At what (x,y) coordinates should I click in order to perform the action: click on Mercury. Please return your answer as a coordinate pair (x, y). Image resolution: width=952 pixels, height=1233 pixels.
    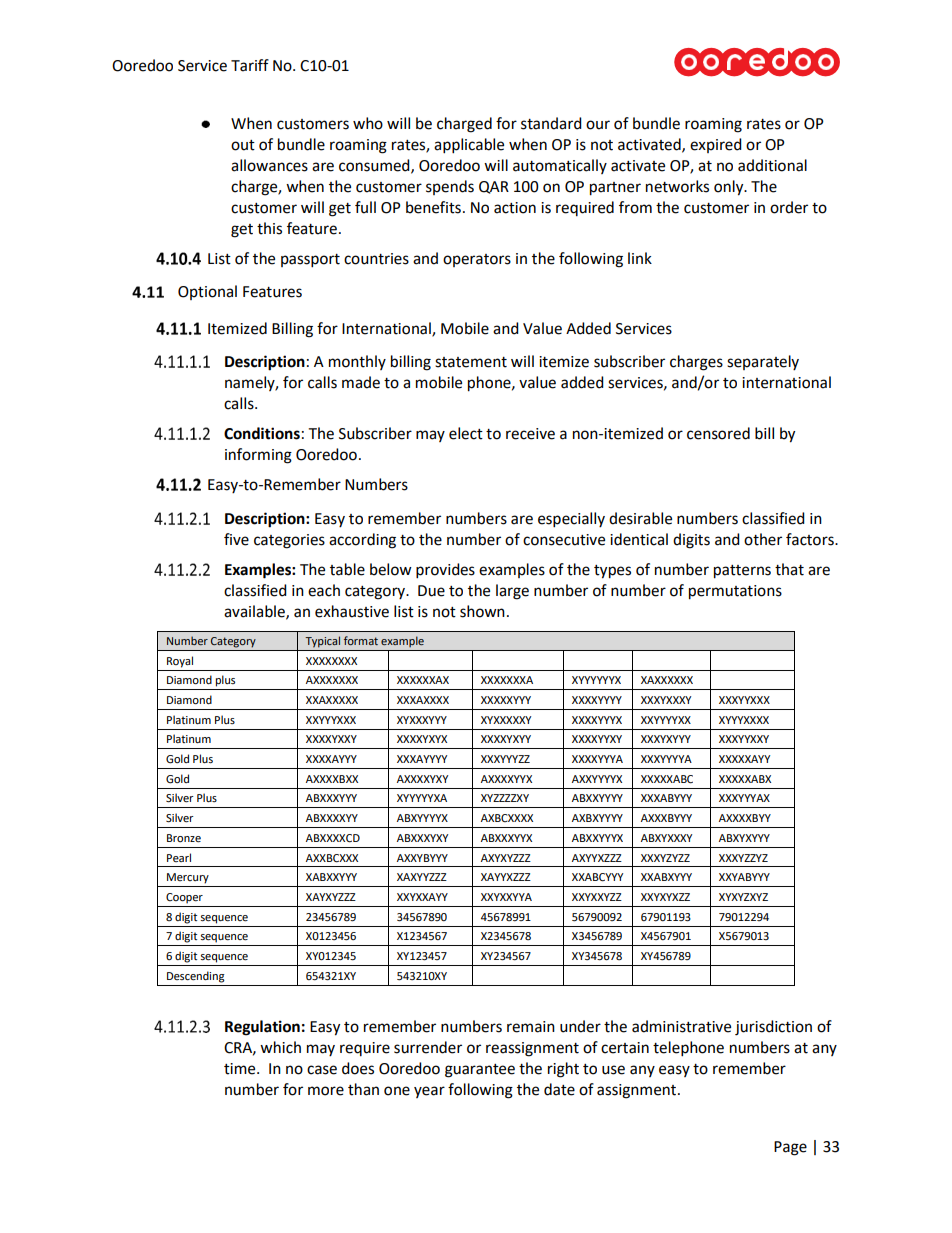
    Looking at the image, I should click on (188, 878).
